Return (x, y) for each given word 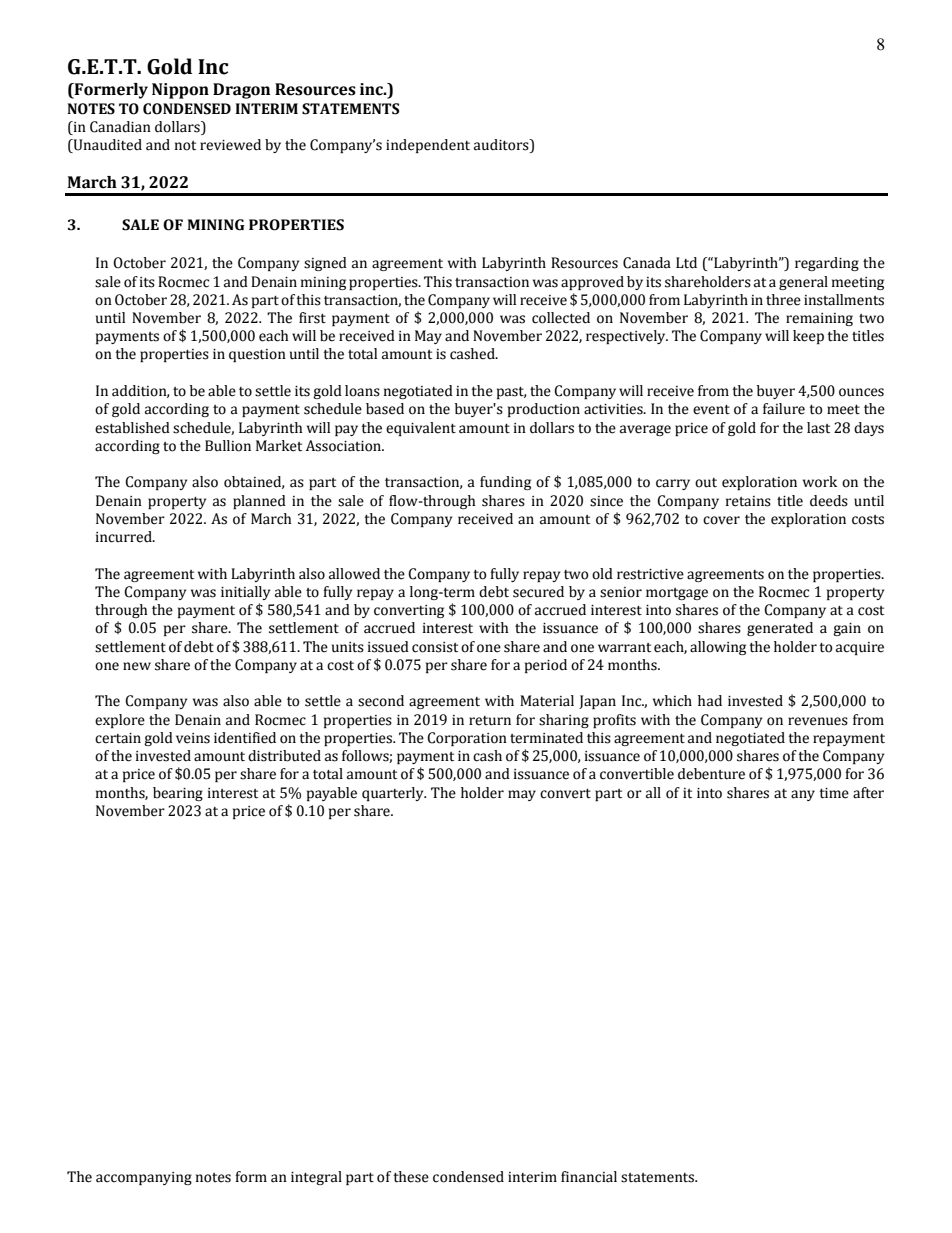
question (257, 355)
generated (780, 629)
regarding (827, 264)
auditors (502, 146)
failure (784, 409)
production (544, 410)
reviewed (230, 145)
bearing (178, 794)
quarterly (394, 794)
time (834, 793)
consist (435, 647)
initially (245, 593)
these (411, 1177)
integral (316, 1178)
